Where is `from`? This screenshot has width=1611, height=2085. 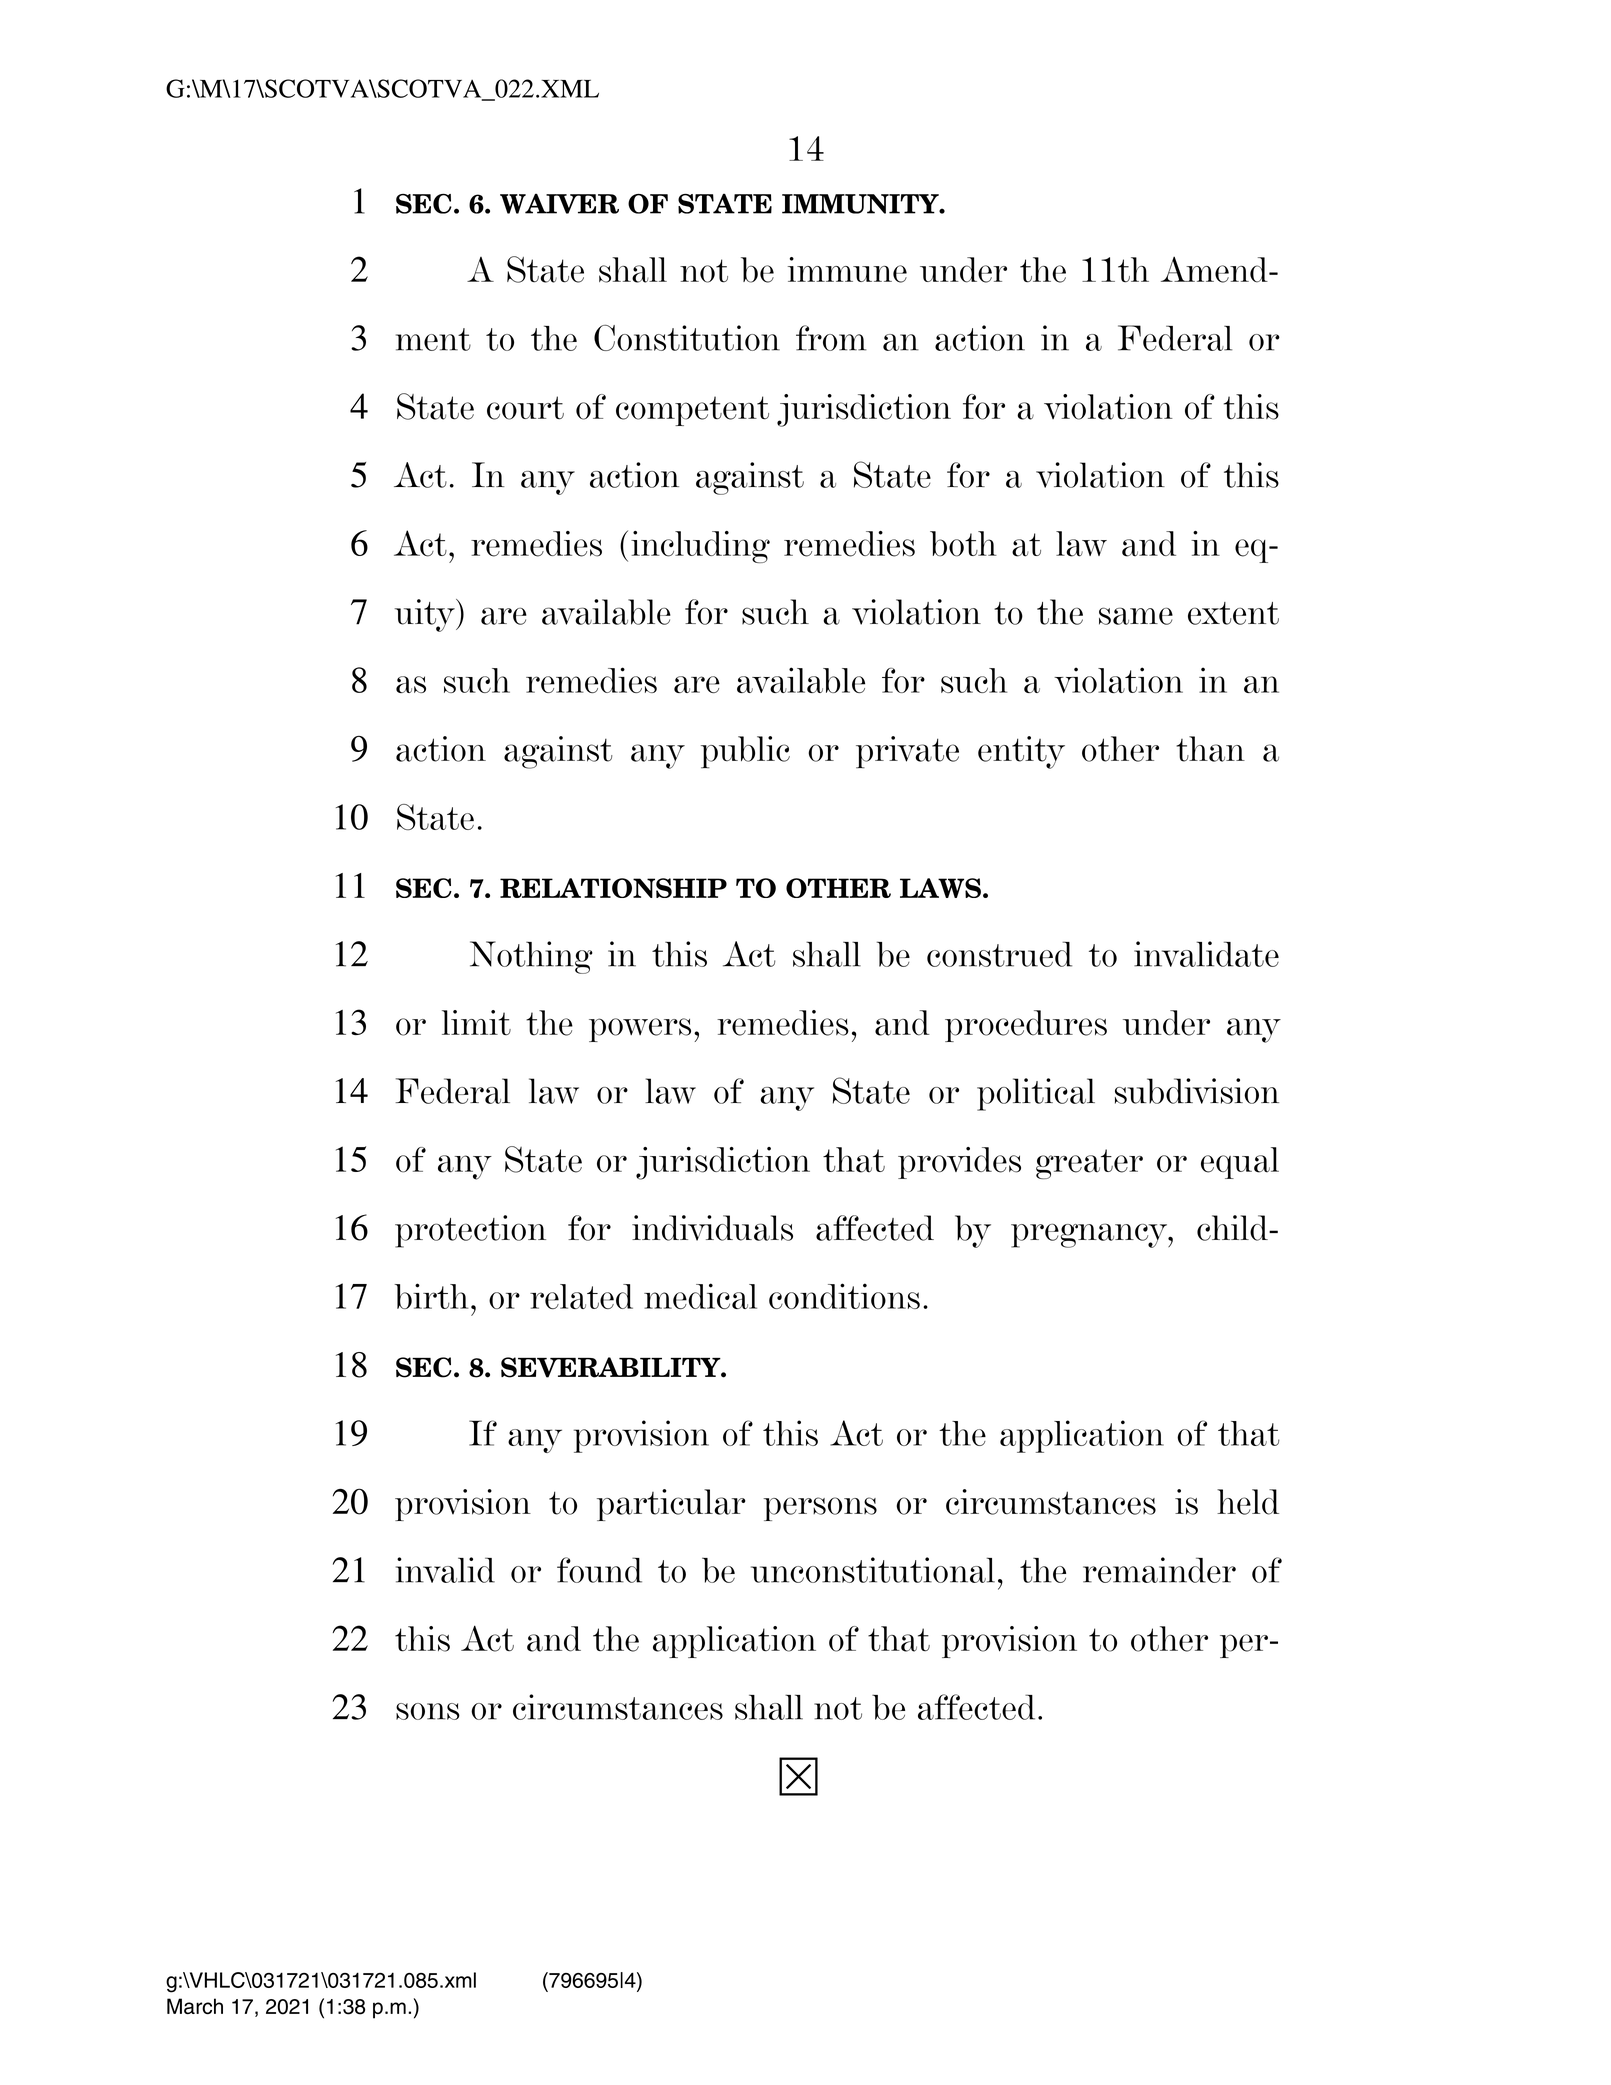
from is located at coordinates (831, 338).
